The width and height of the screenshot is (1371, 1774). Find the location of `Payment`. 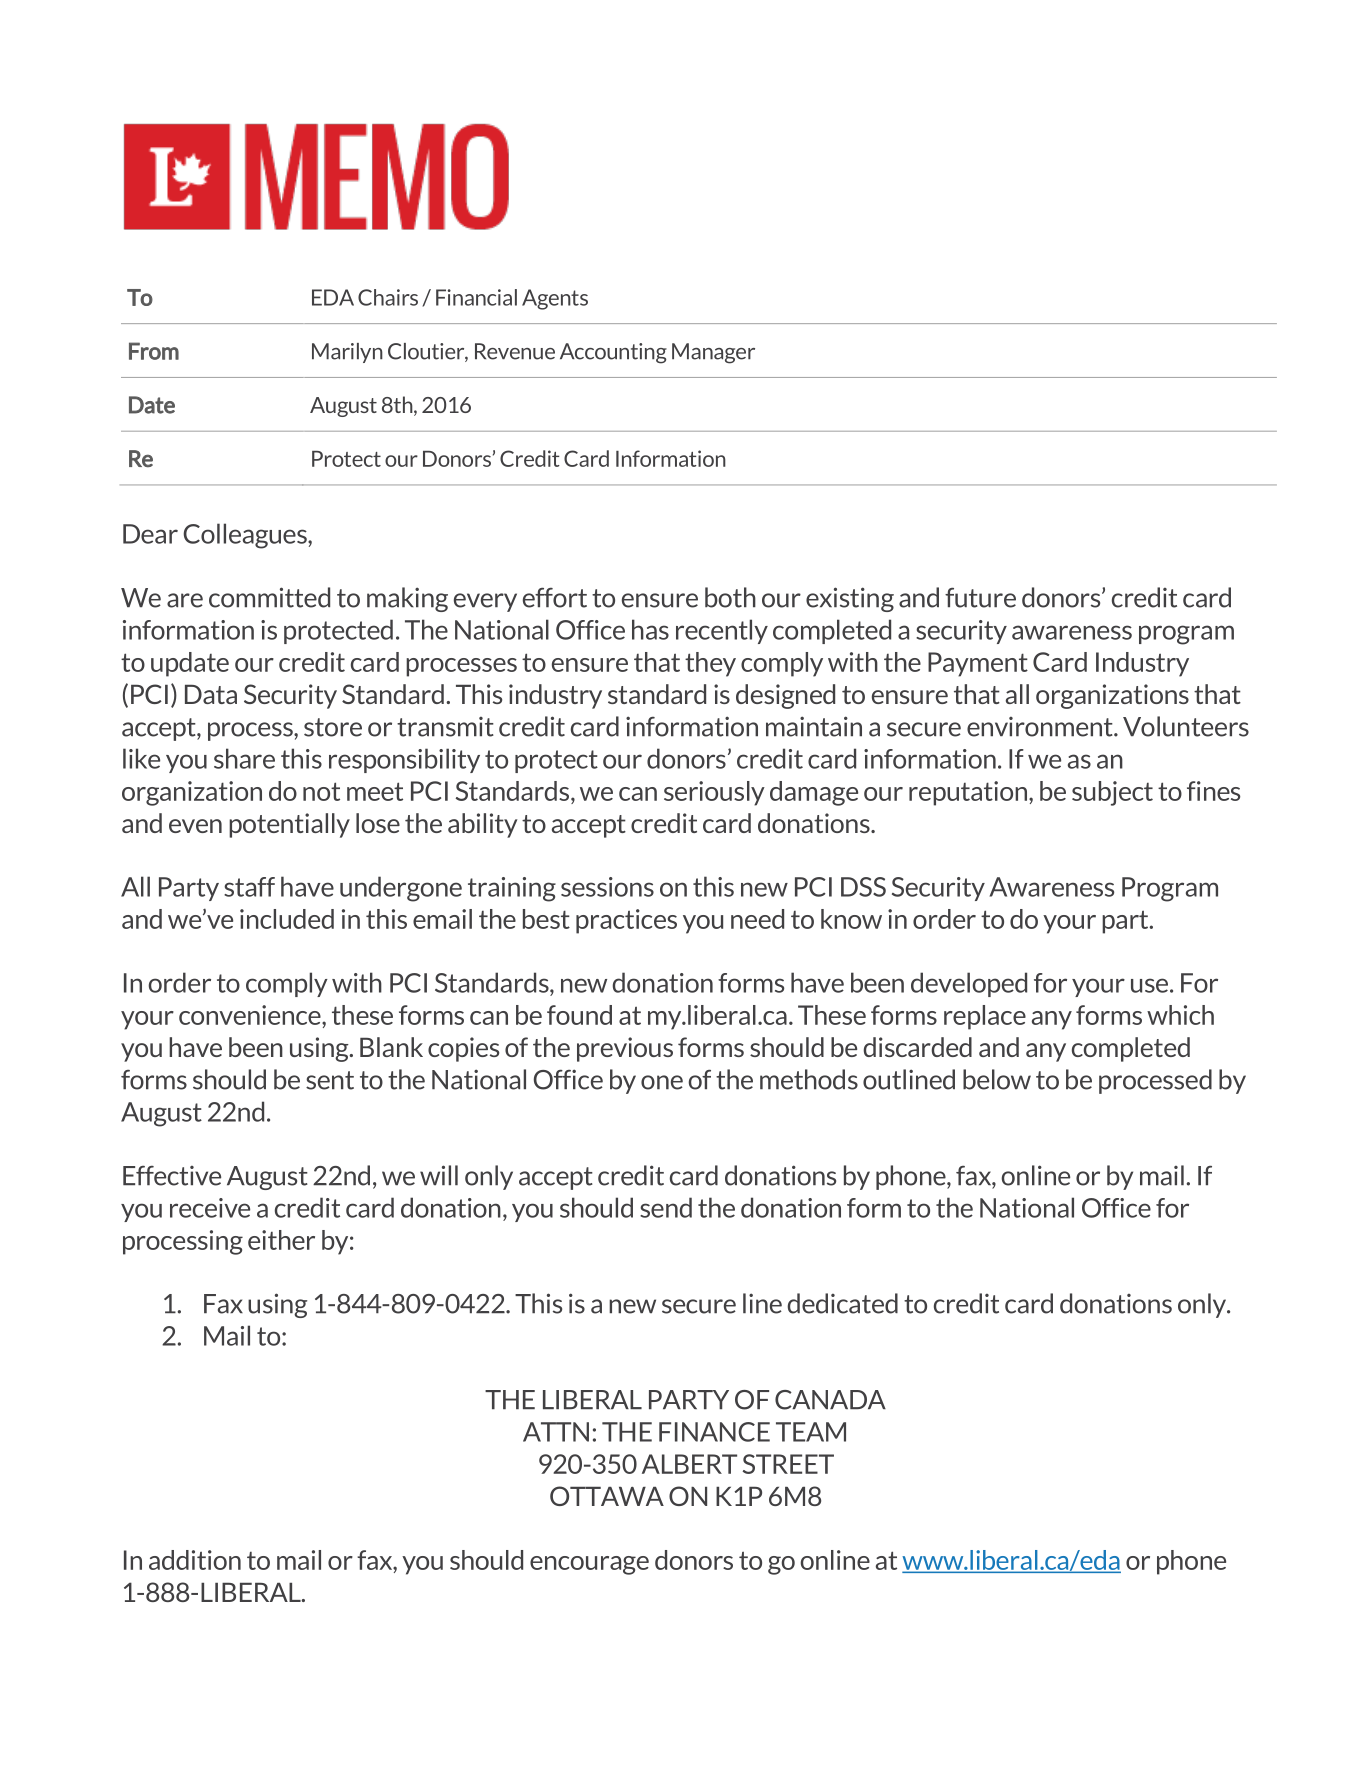

Payment is located at coordinates (978, 664).
